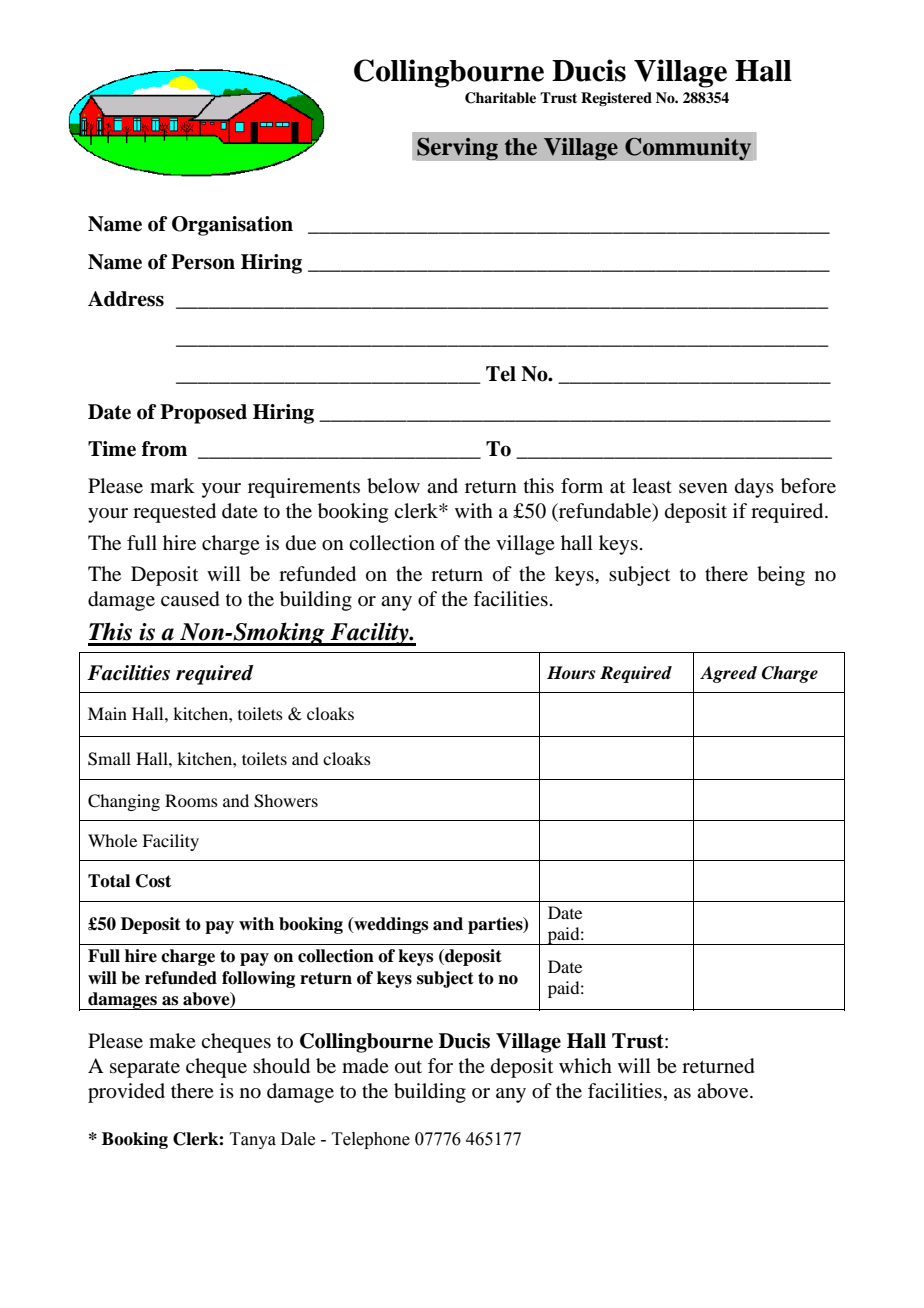  Describe the element at coordinates (190, 599) in the page. I see `caused` at that location.
